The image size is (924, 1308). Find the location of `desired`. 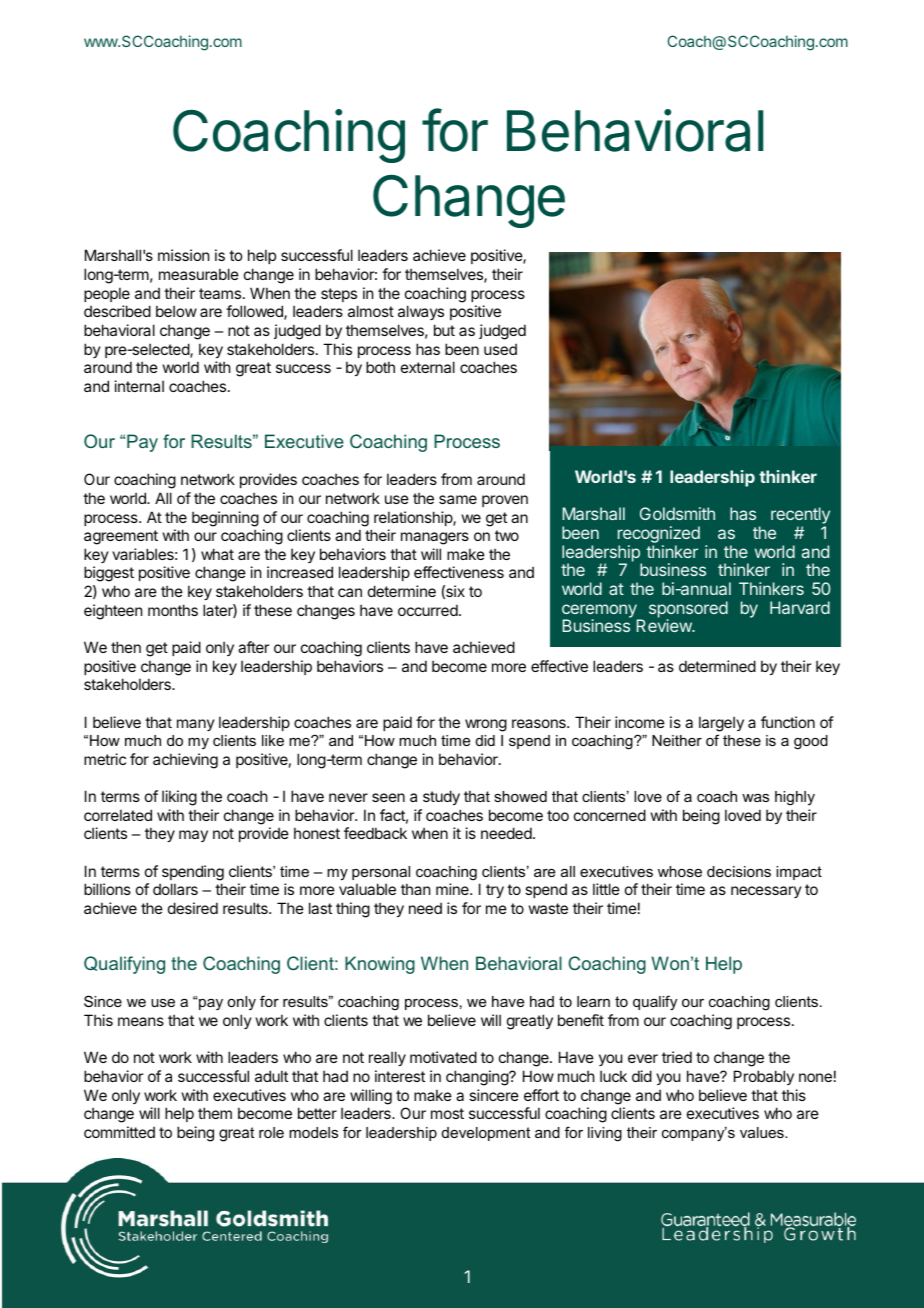

desired is located at coordinates (193, 908).
